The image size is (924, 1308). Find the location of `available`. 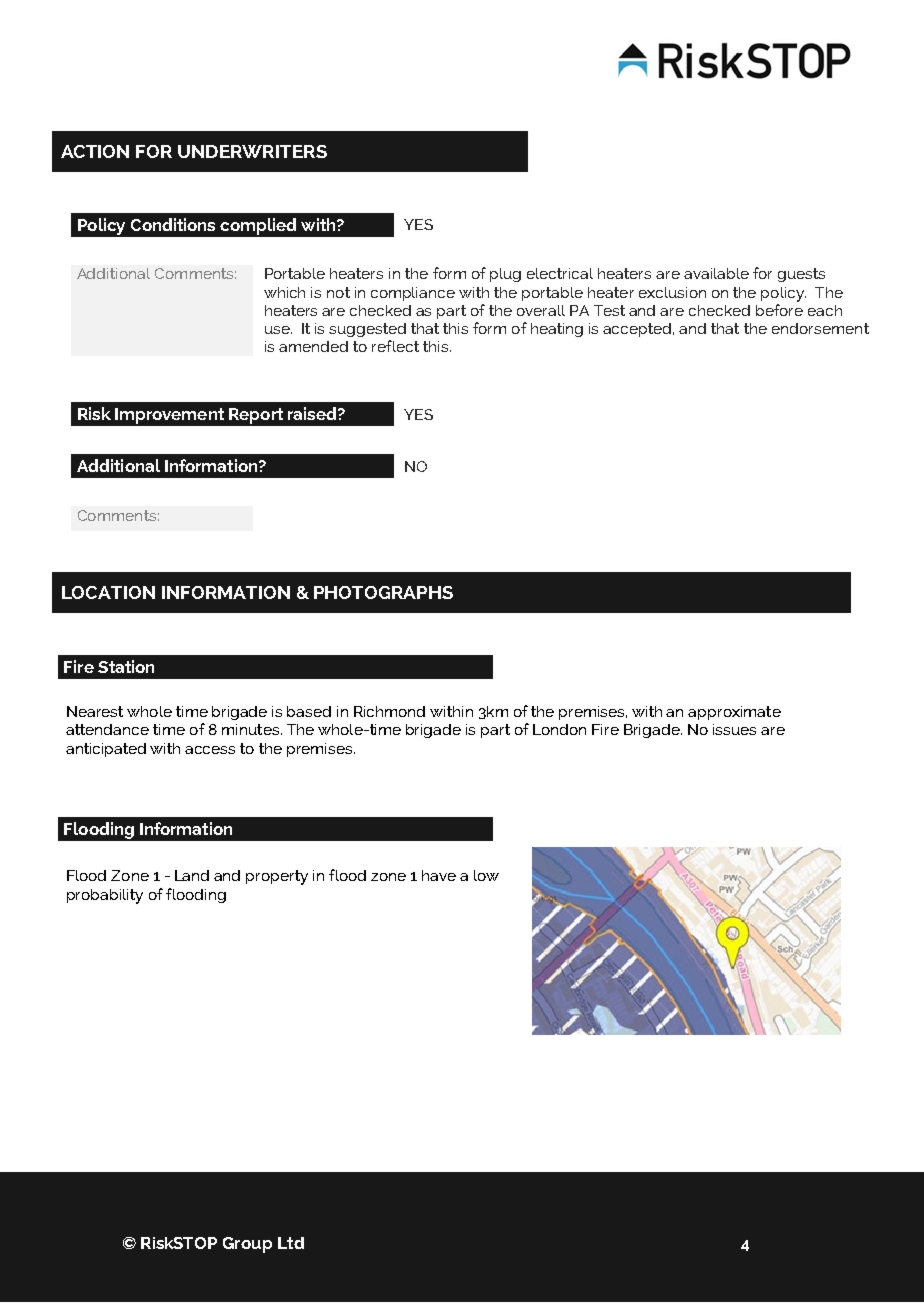

available is located at coordinates (716, 273).
